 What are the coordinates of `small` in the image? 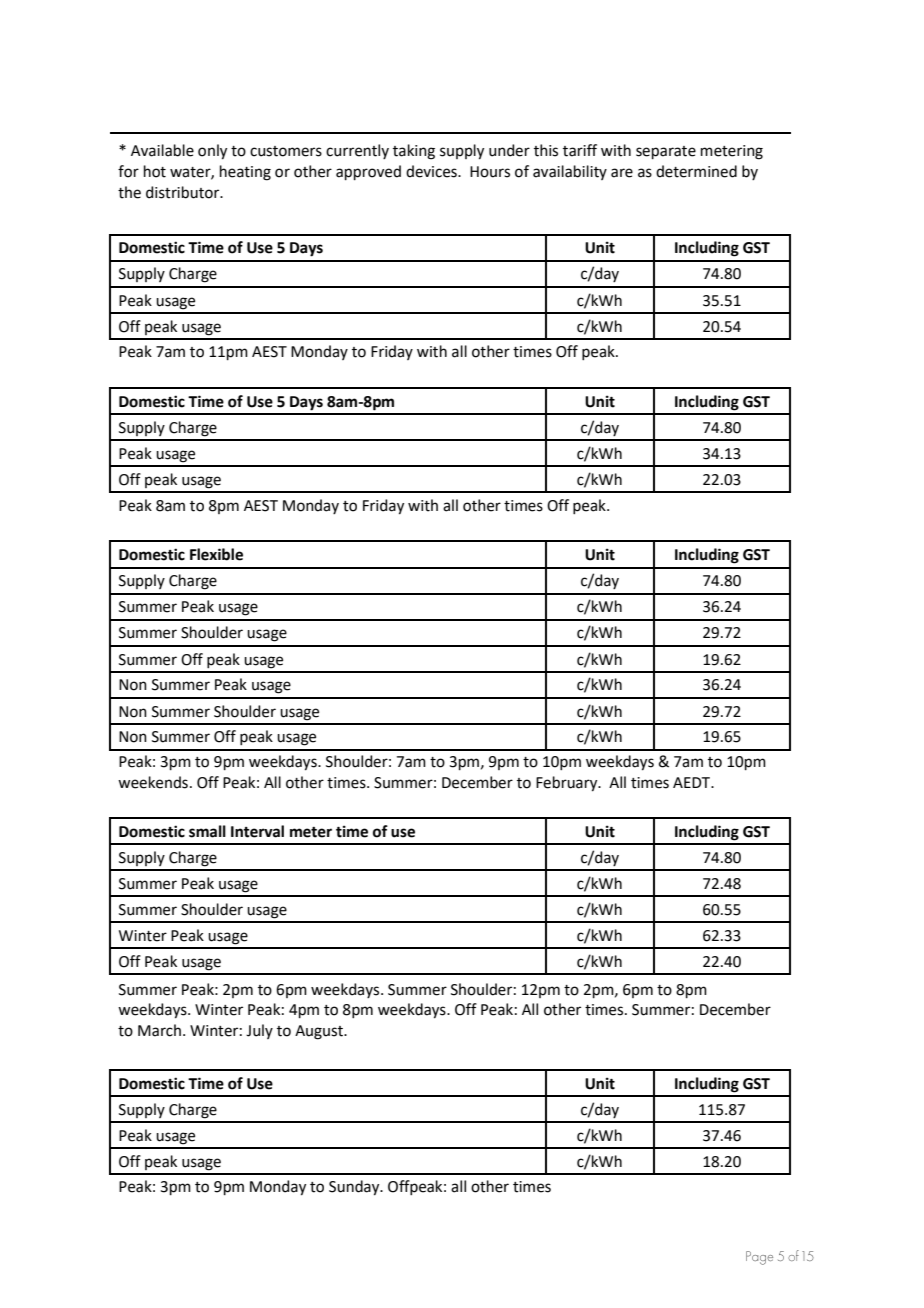 It's located at (207, 831).
